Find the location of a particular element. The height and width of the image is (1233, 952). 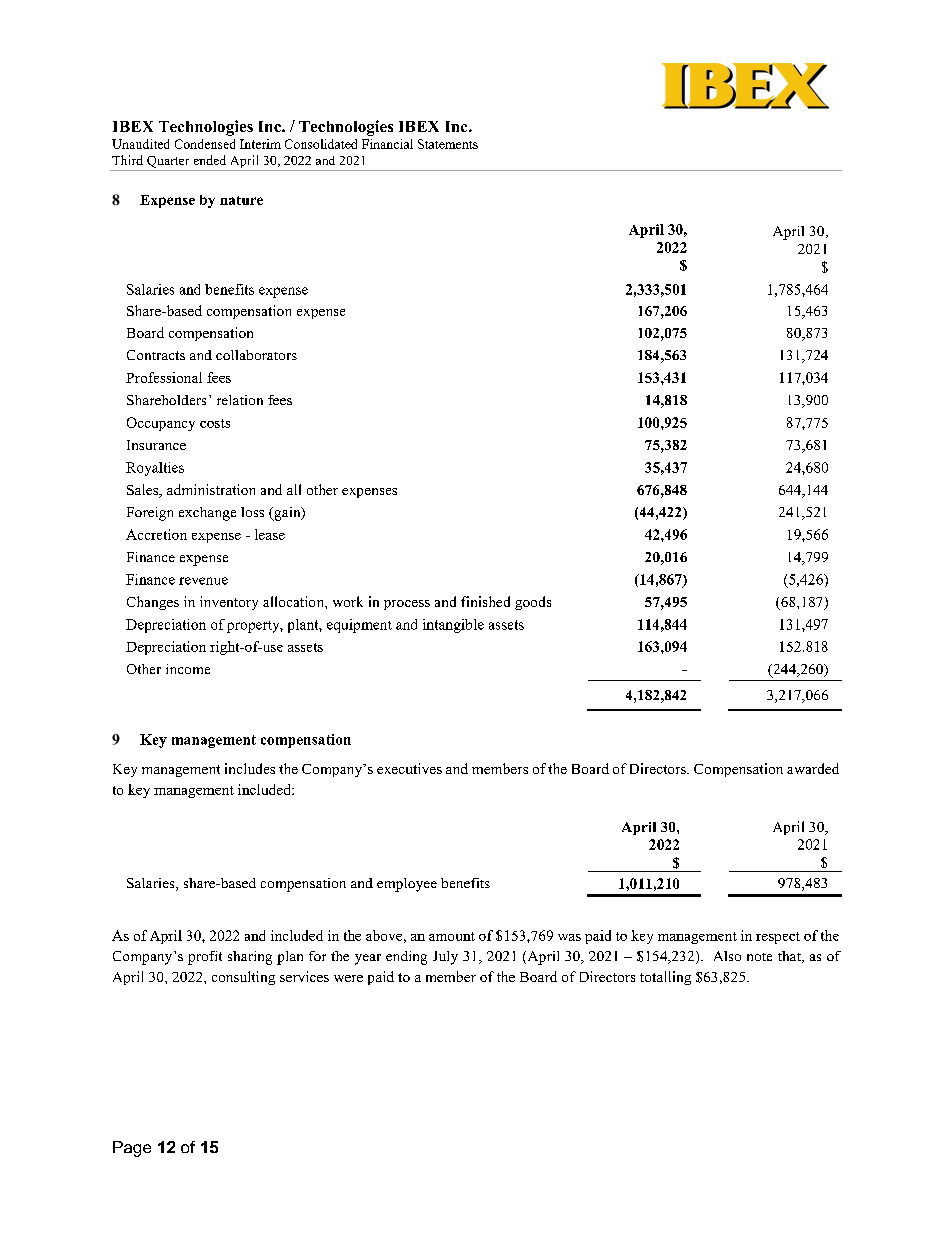

awarded is located at coordinates (813, 768).
